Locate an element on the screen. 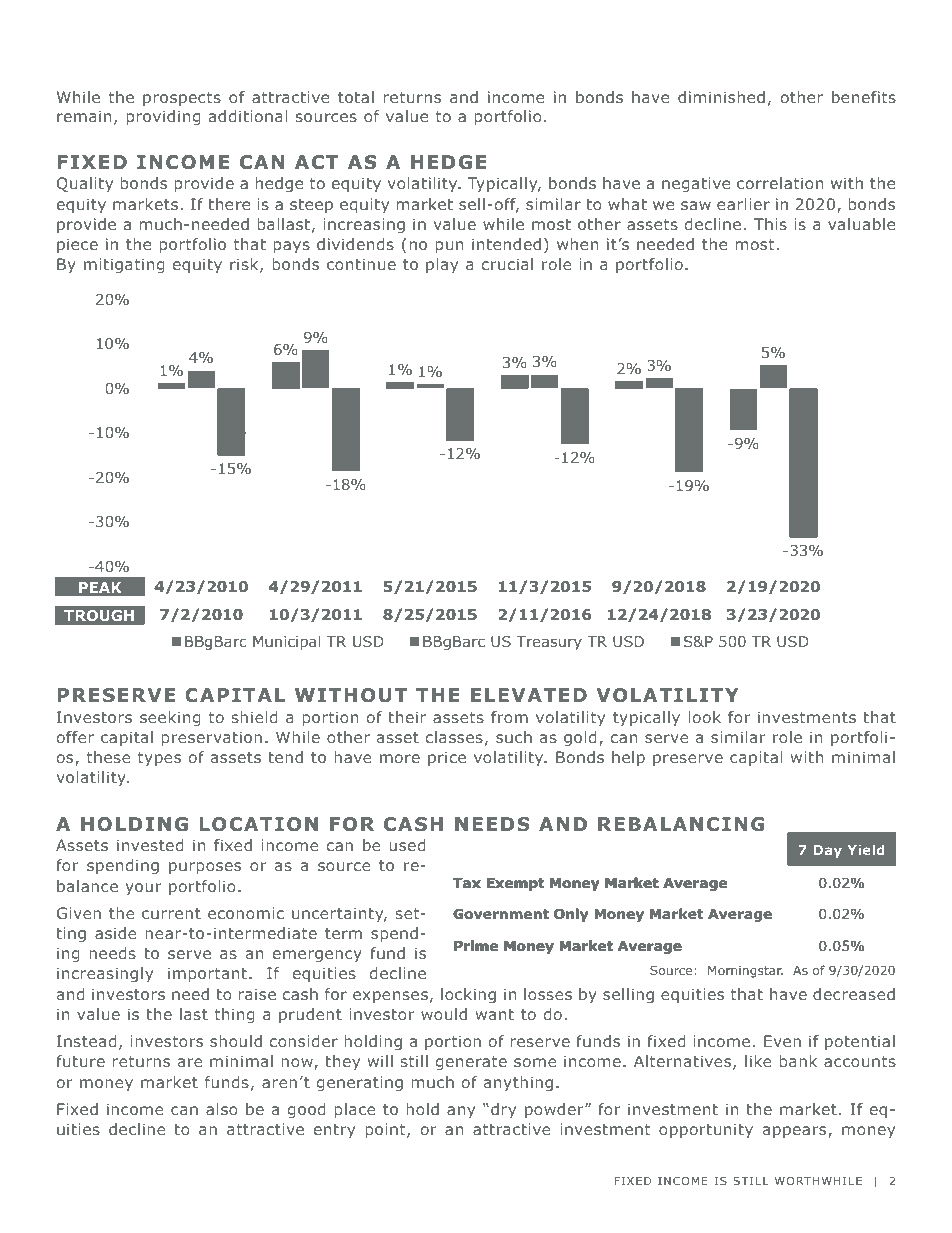  Day is located at coordinates (827, 851).
